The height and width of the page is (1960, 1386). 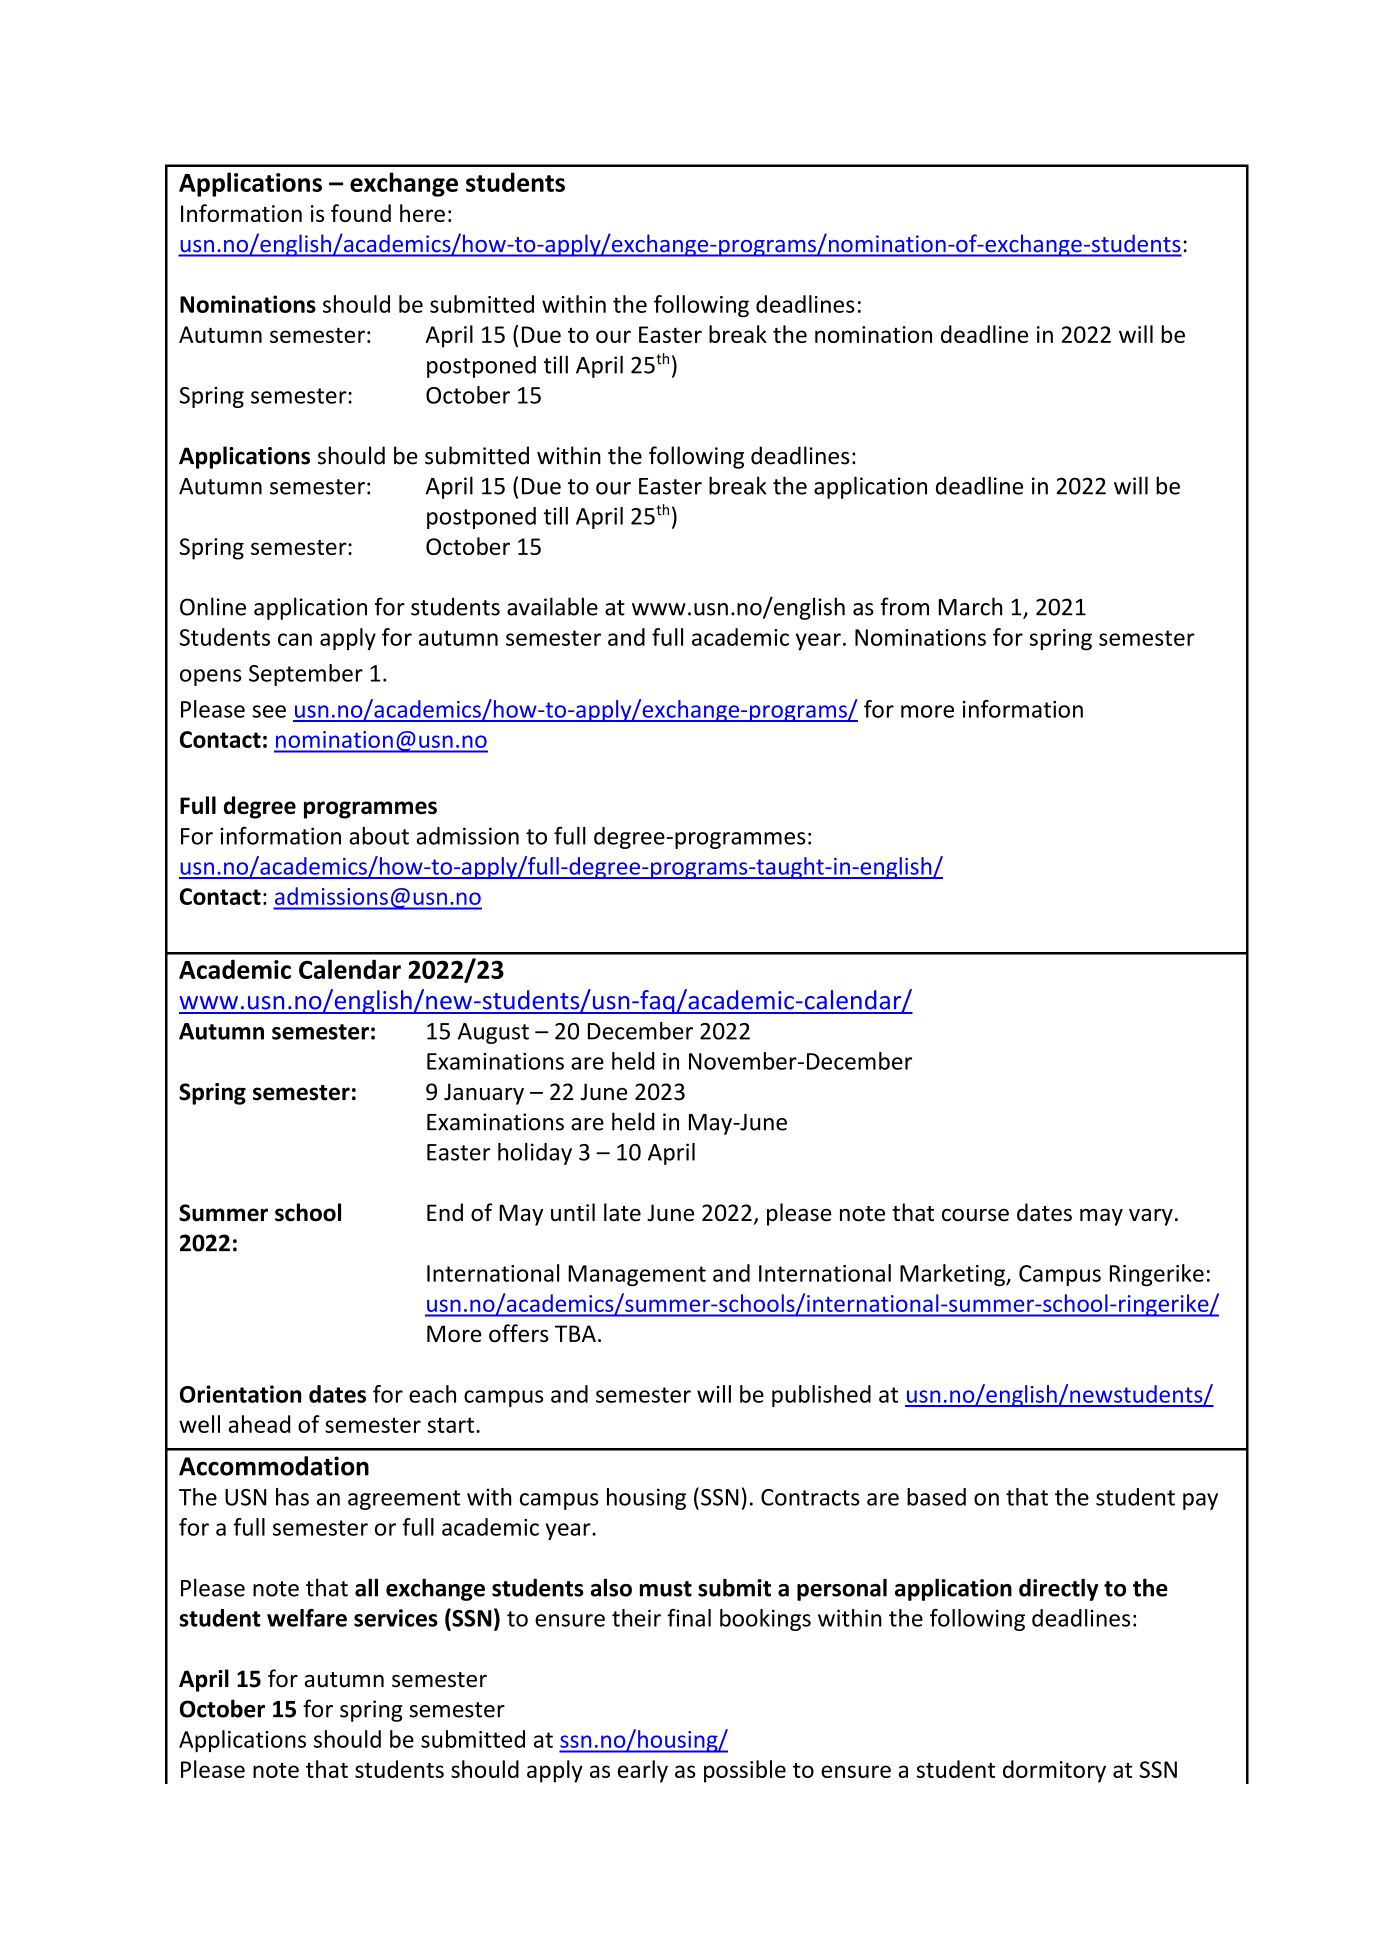 What do you see at coordinates (745, 1771) in the page?
I see `possible` at bounding box center [745, 1771].
